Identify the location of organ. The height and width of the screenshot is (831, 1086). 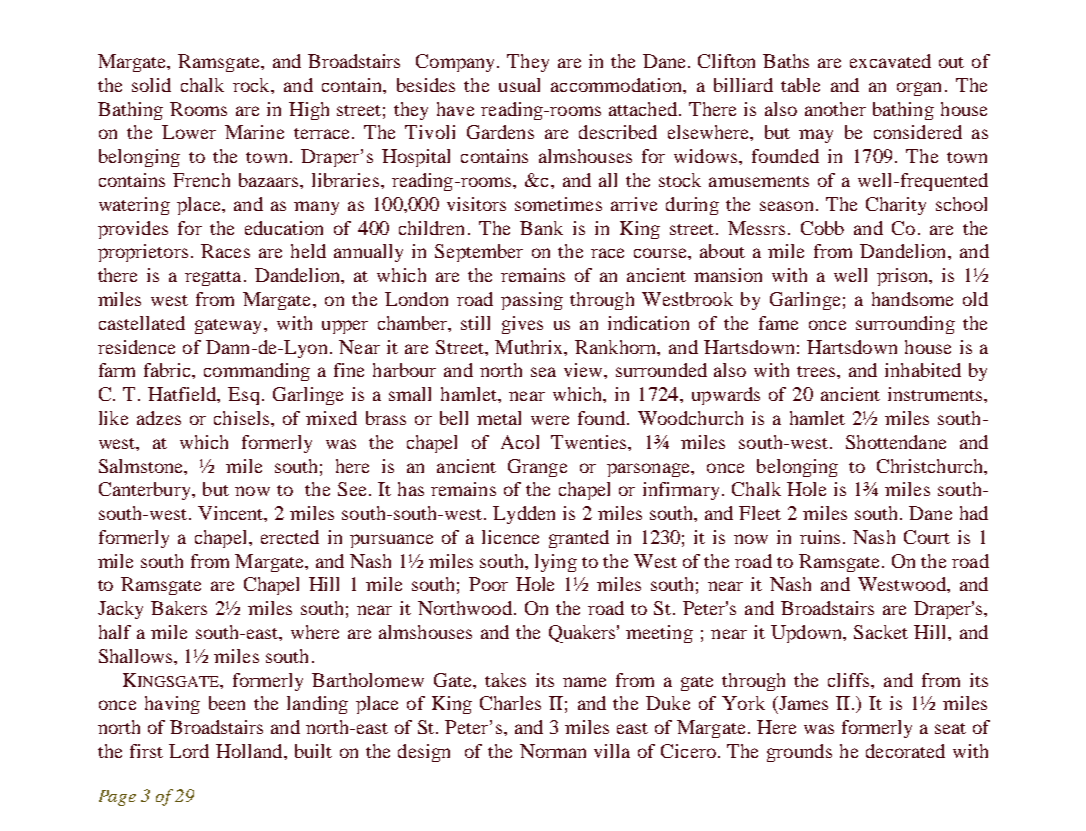
(919, 89).
